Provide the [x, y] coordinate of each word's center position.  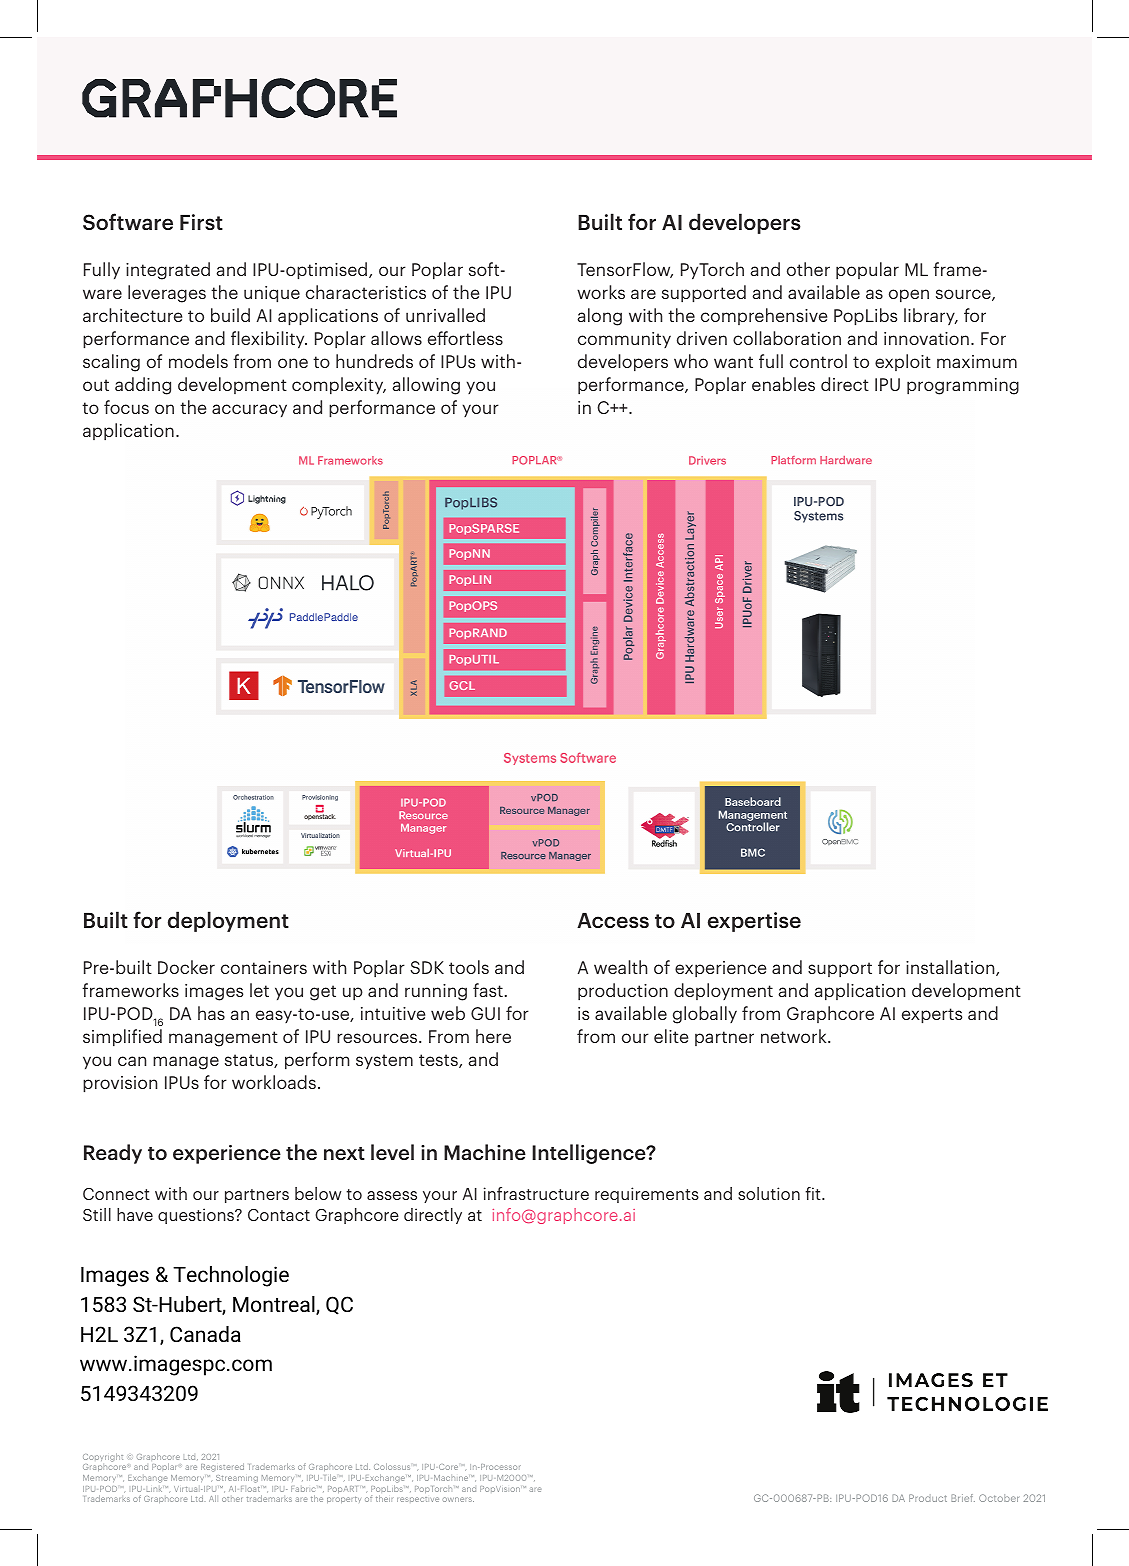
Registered [222, 1467]
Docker [186, 967]
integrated [168, 271]
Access [613, 920]
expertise [754, 922]
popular [867, 271]
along [599, 317]
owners [458, 1499]
